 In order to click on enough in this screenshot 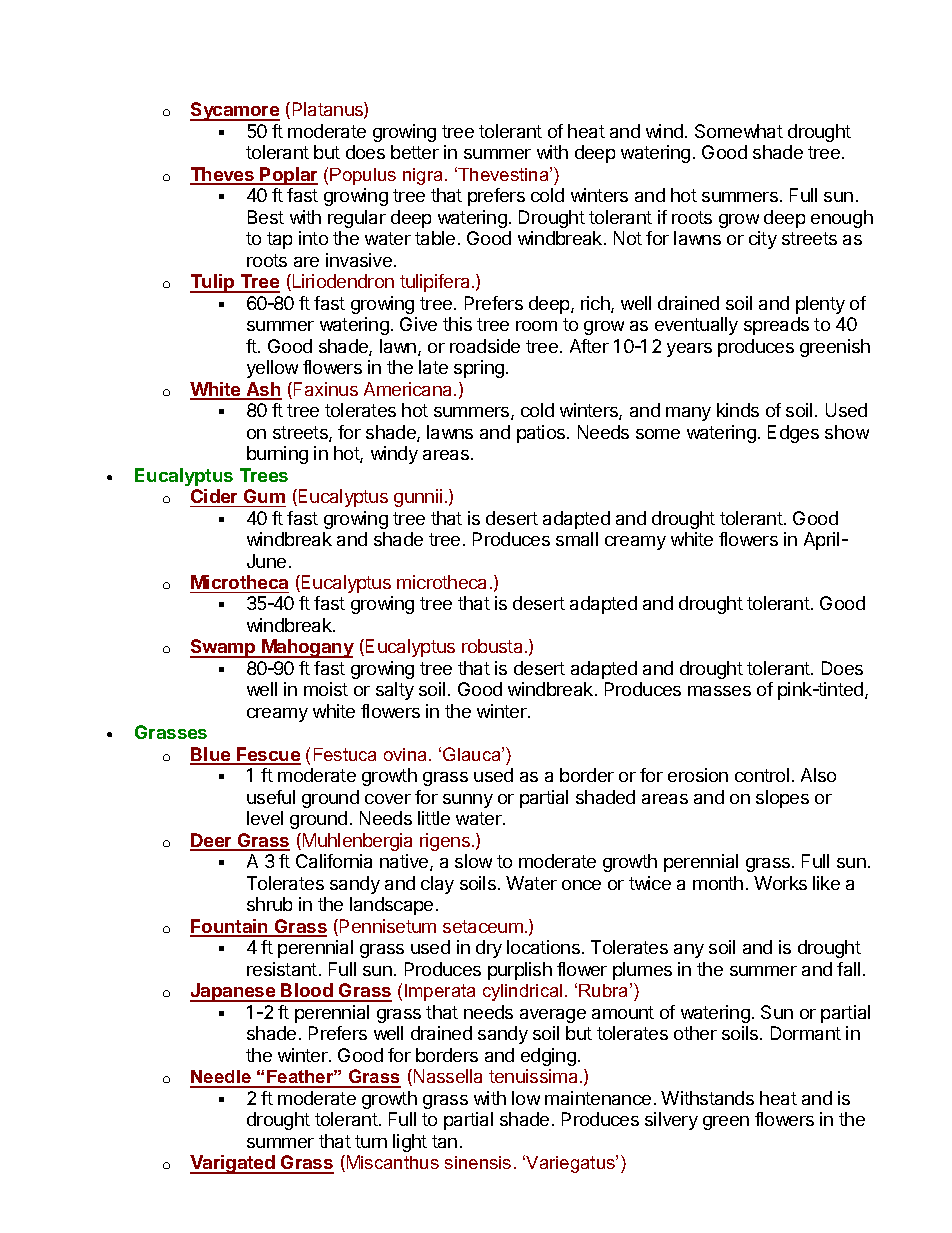, I will do `click(842, 219)`.
